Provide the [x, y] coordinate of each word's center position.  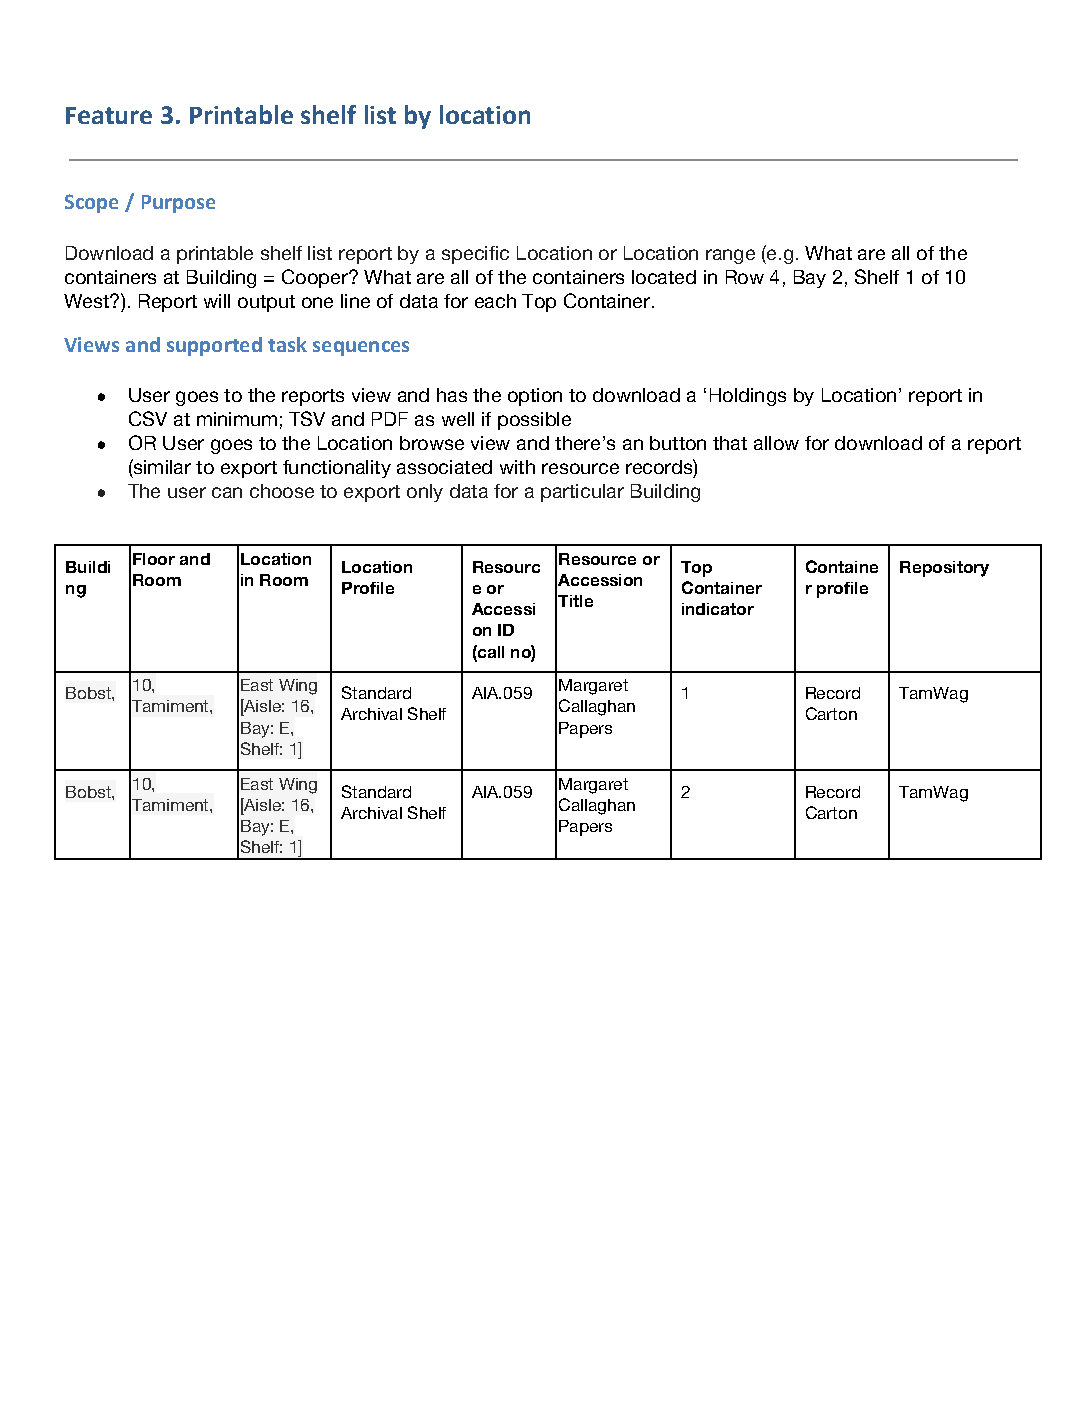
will [217, 301]
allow [776, 443]
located [664, 277]
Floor [154, 559]
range [730, 256]
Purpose [178, 204]
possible [534, 421]
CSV [148, 418]
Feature [109, 115]
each [495, 301]
